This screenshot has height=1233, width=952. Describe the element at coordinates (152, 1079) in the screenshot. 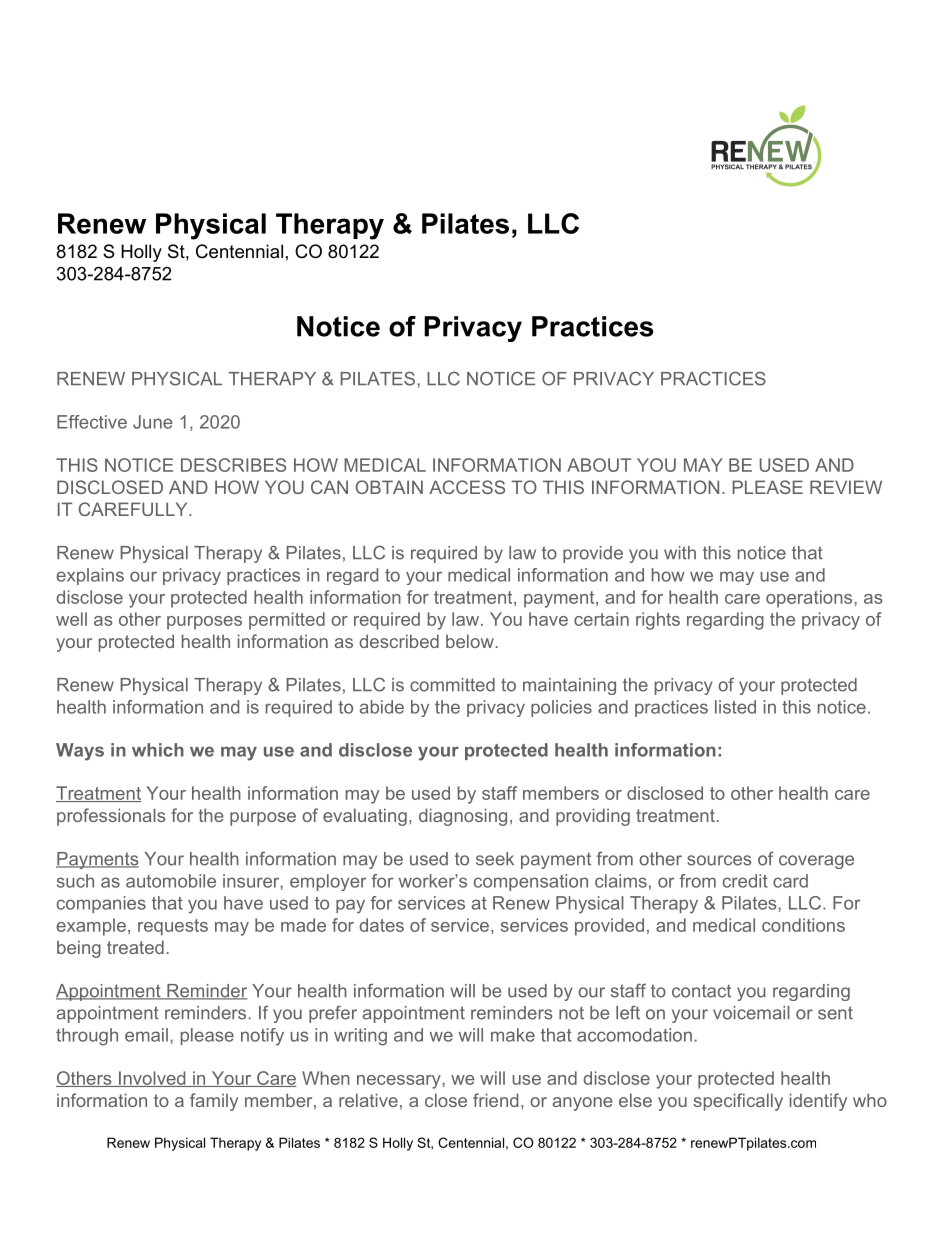

I see `Involved` at that location.
